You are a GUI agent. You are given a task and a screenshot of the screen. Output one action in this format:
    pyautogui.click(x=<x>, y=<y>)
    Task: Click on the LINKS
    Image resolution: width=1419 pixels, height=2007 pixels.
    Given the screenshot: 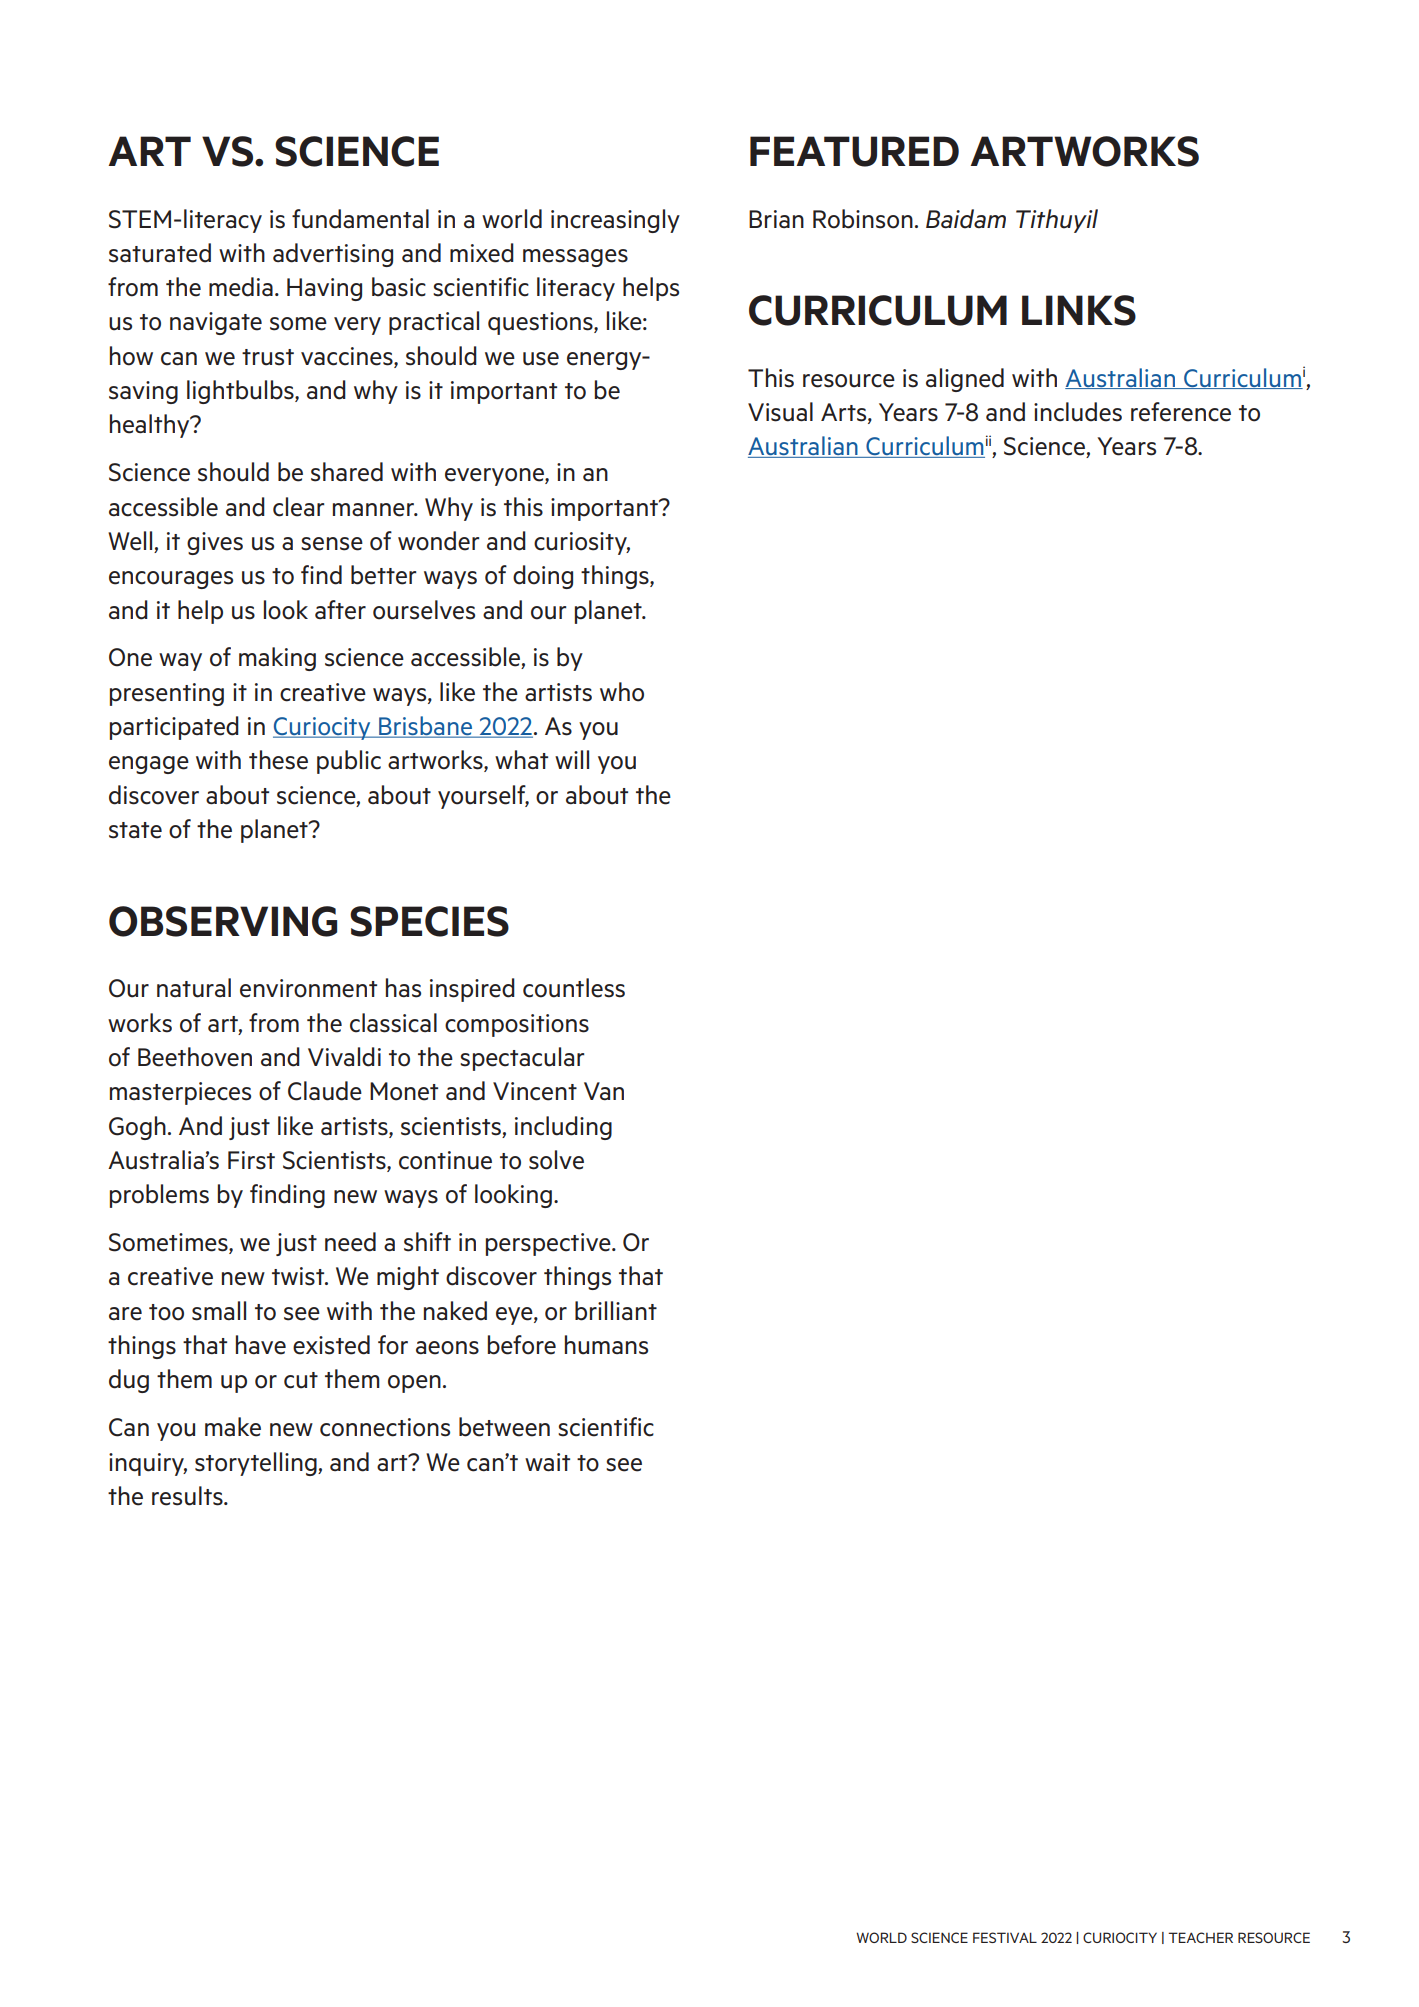 What is the action you would take?
    pyautogui.click(x=1079, y=310)
